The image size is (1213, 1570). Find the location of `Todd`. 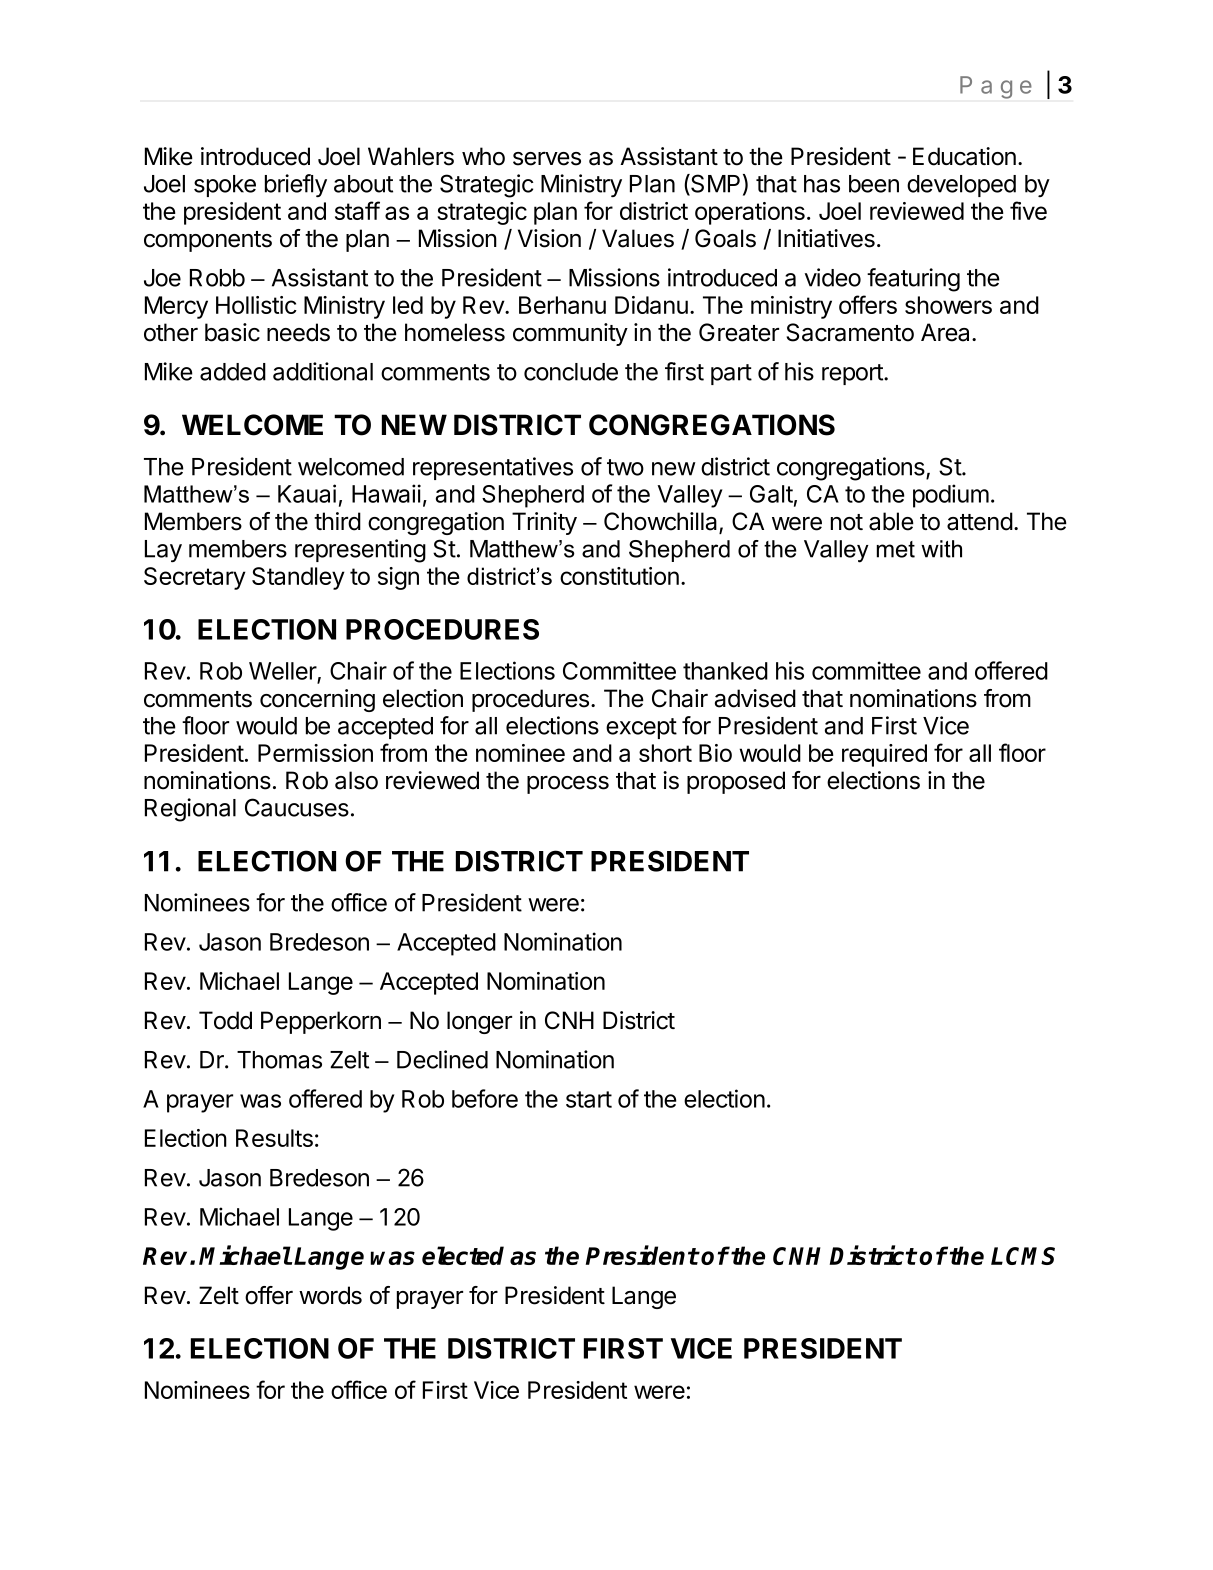

Todd is located at coordinates (225, 1020).
